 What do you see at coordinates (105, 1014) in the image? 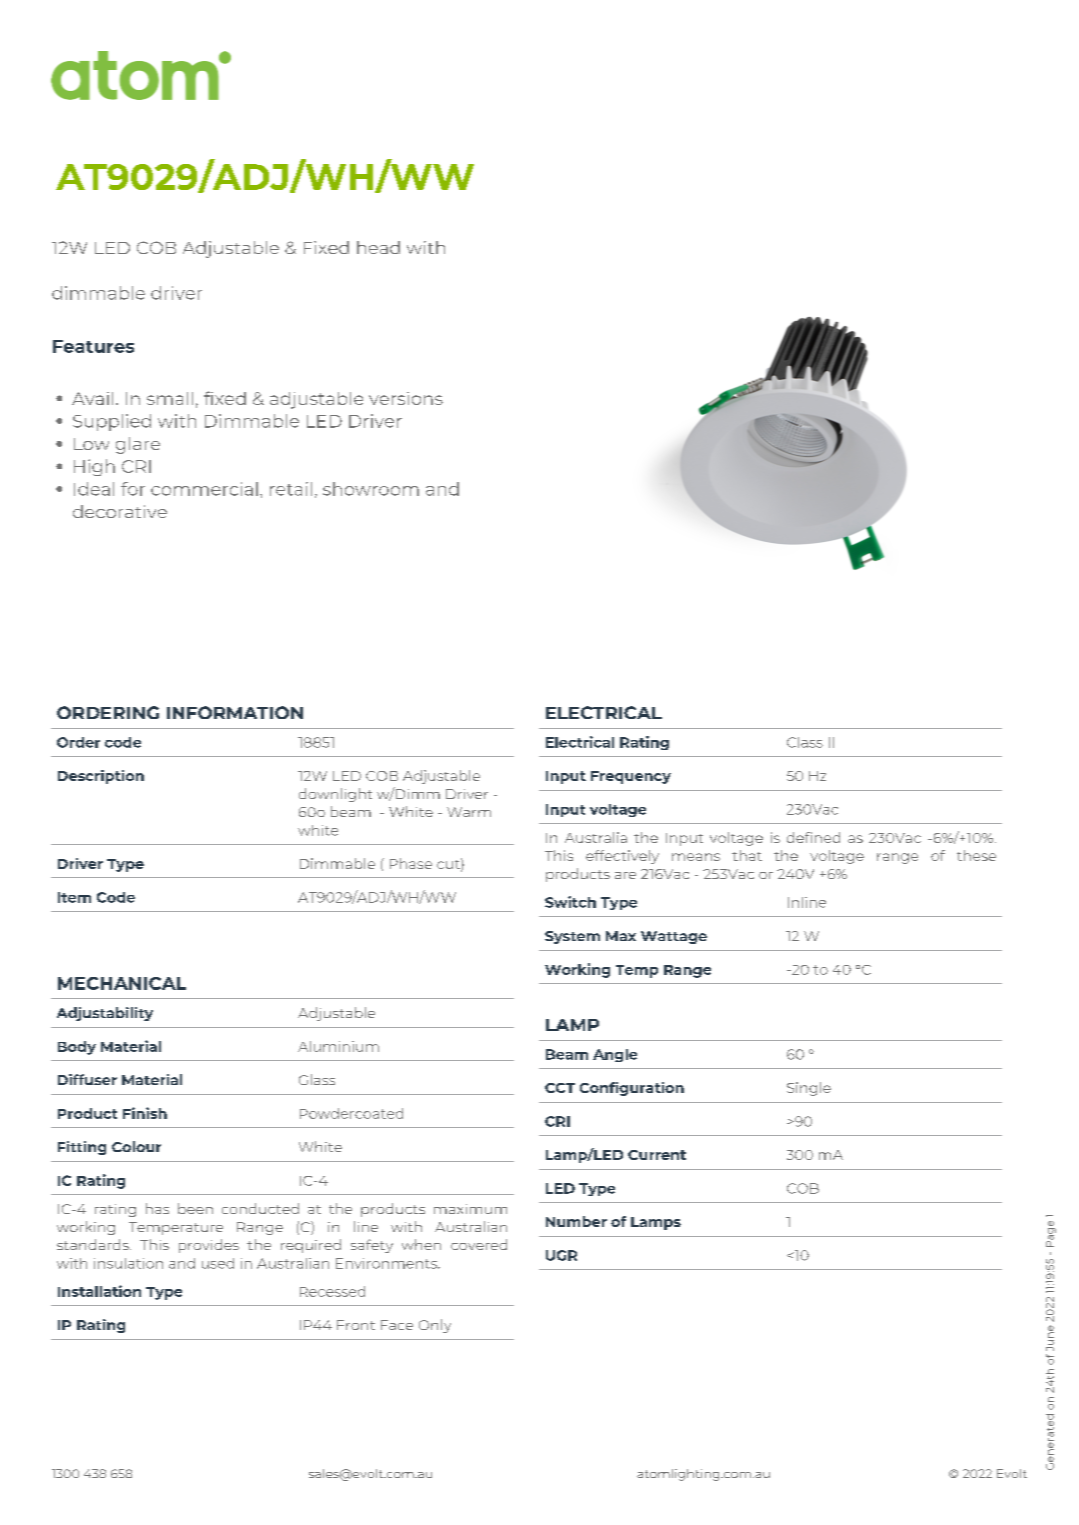
I see `Adjustability` at bounding box center [105, 1014].
